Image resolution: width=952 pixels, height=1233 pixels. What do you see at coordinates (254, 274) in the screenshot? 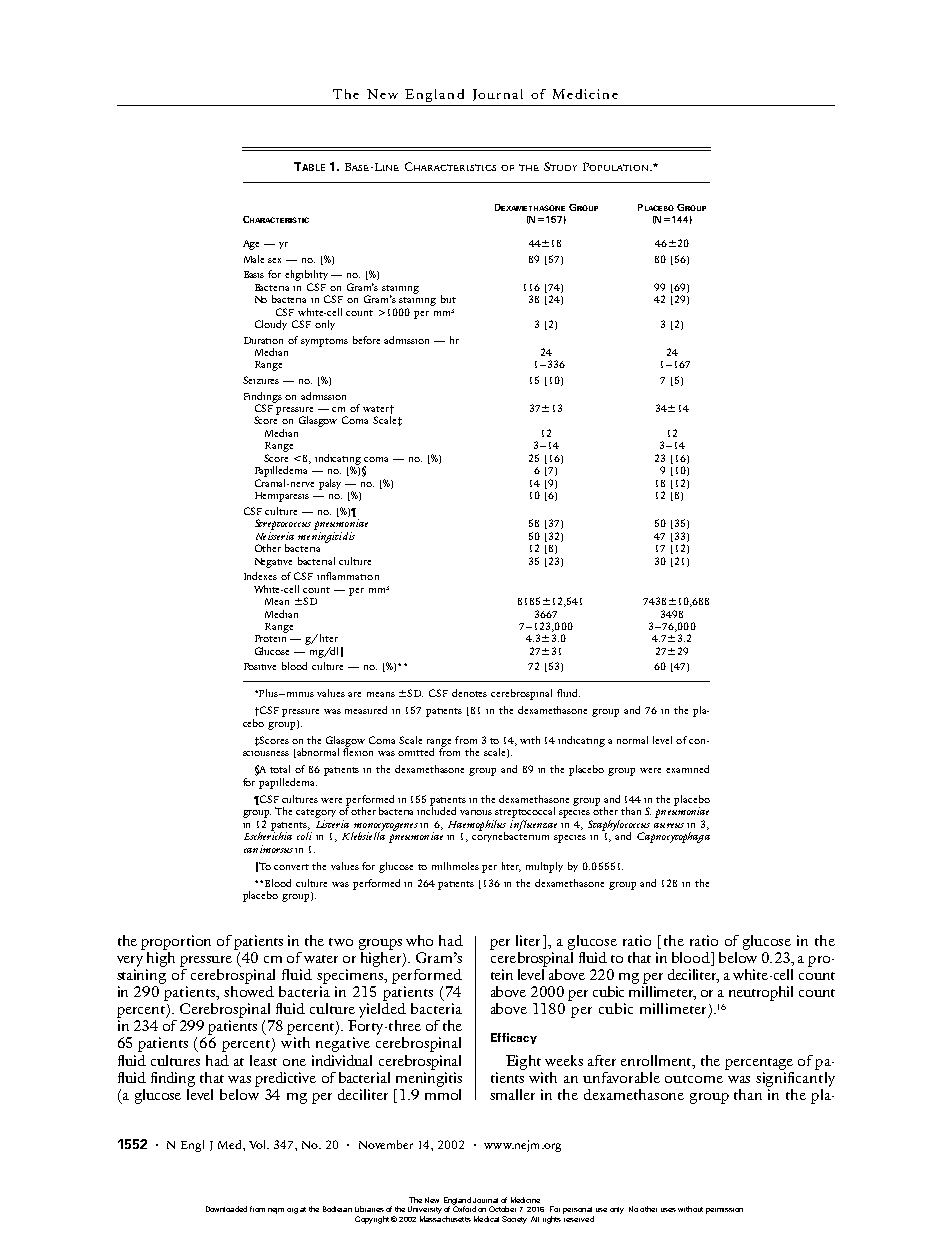
I see `Basis` at bounding box center [254, 274].
